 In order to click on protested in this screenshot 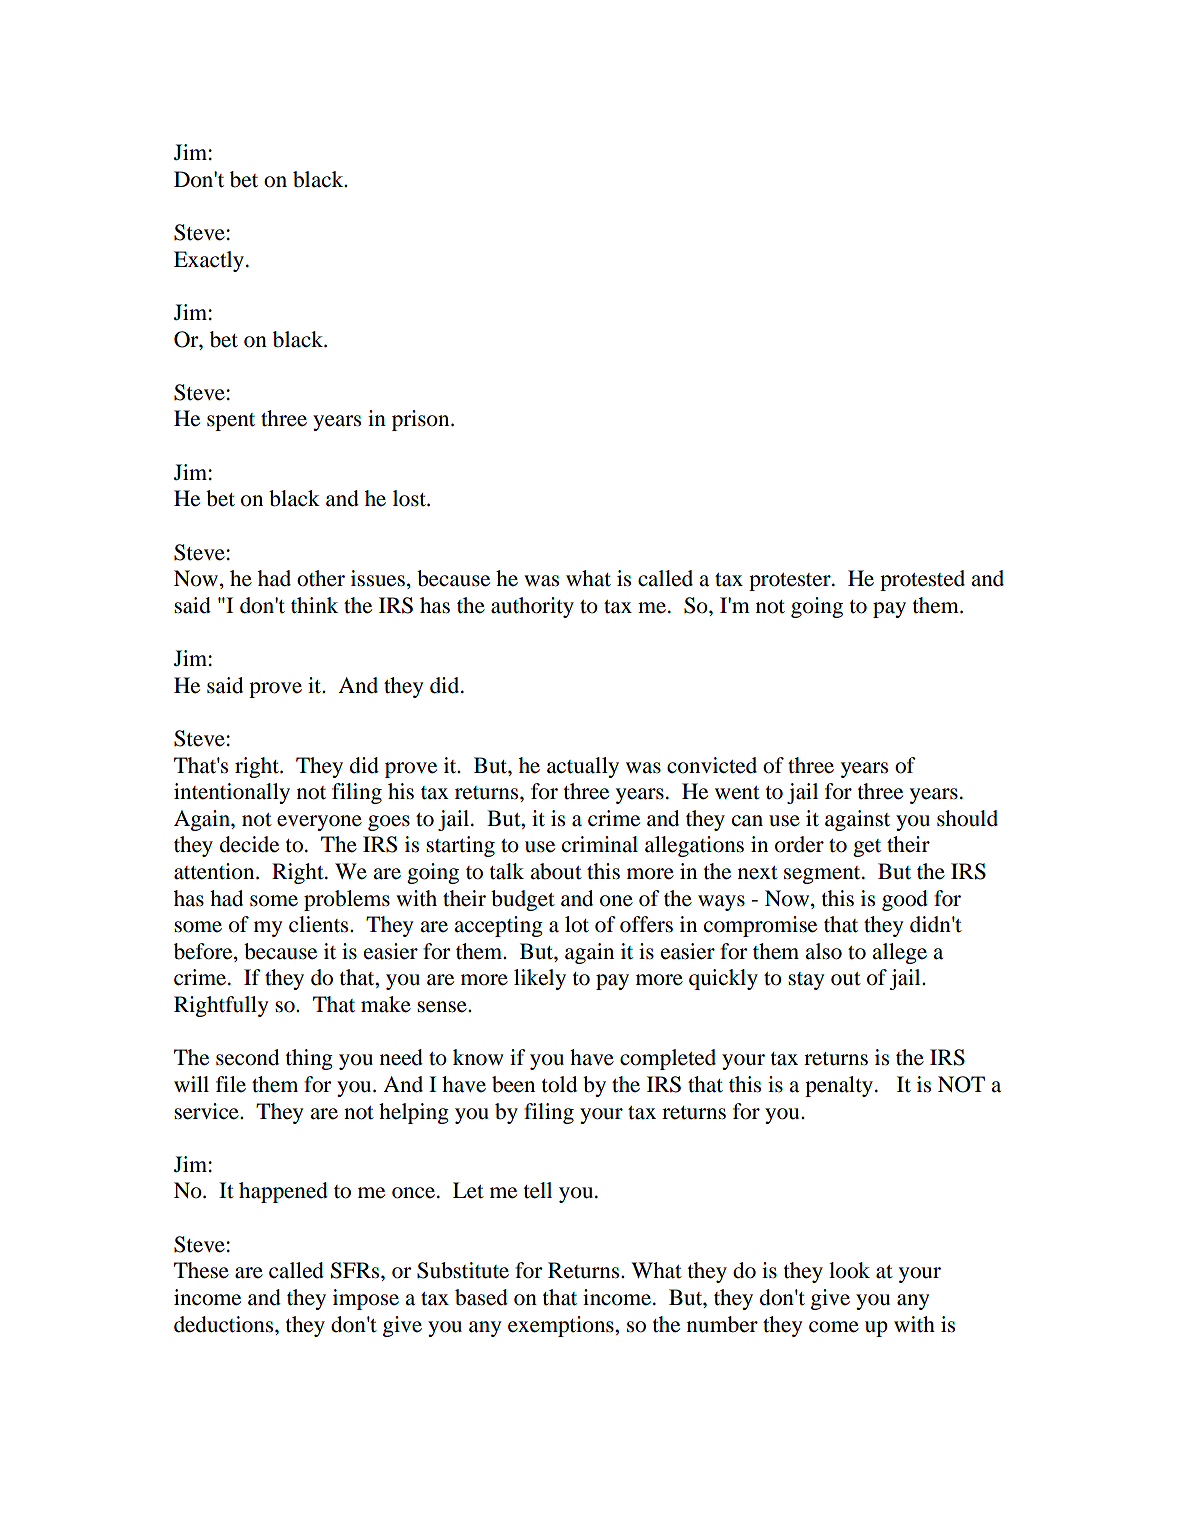, I will do `click(922, 580)`.
